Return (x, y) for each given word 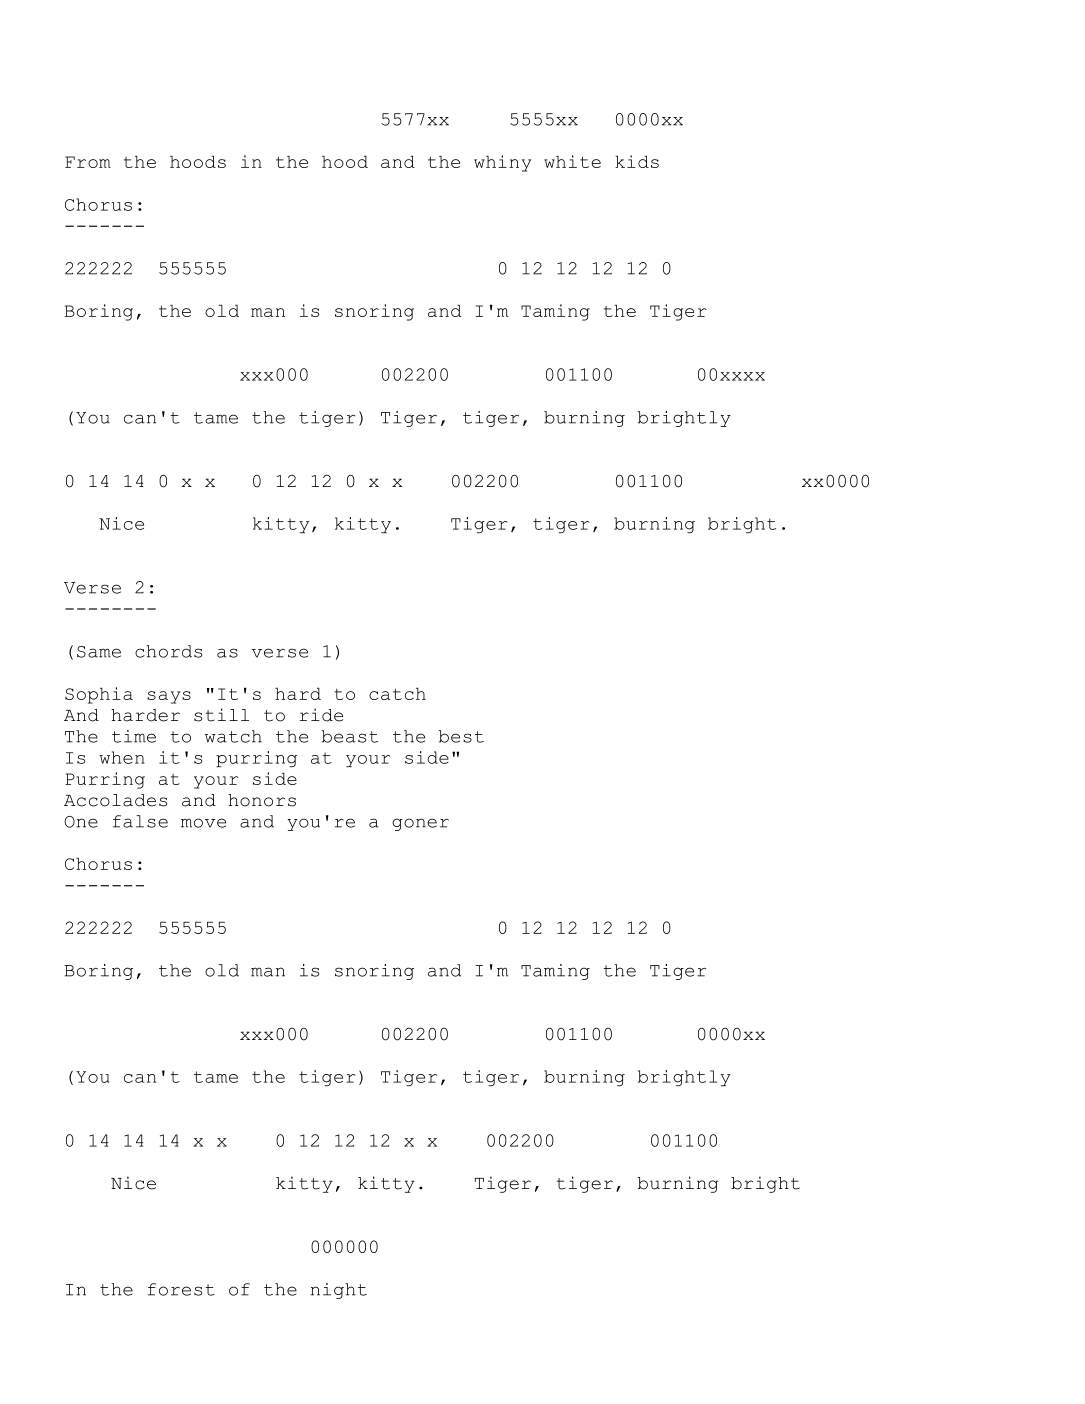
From (88, 162)
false (140, 821)
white (572, 161)
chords (168, 651)
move (203, 823)
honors (262, 800)
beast (350, 736)
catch (397, 693)
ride (321, 715)
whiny (502, 163)
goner (420, 824)
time (134, 736)
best (461, 736)
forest (181, 1289)
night (338, 1291)
